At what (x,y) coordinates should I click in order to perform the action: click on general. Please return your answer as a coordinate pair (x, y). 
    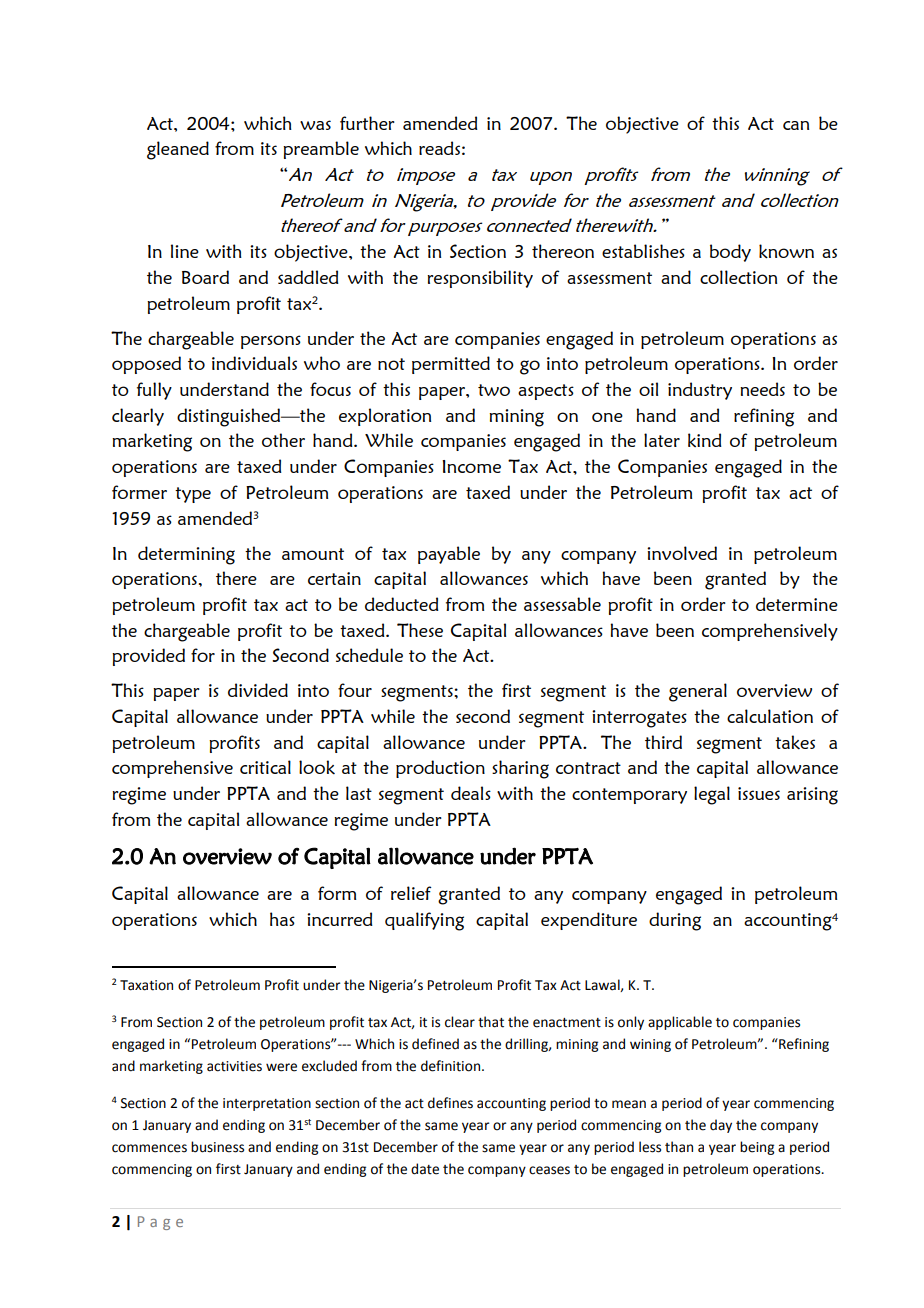
    Looking at the image, I should click on (698, 692).
